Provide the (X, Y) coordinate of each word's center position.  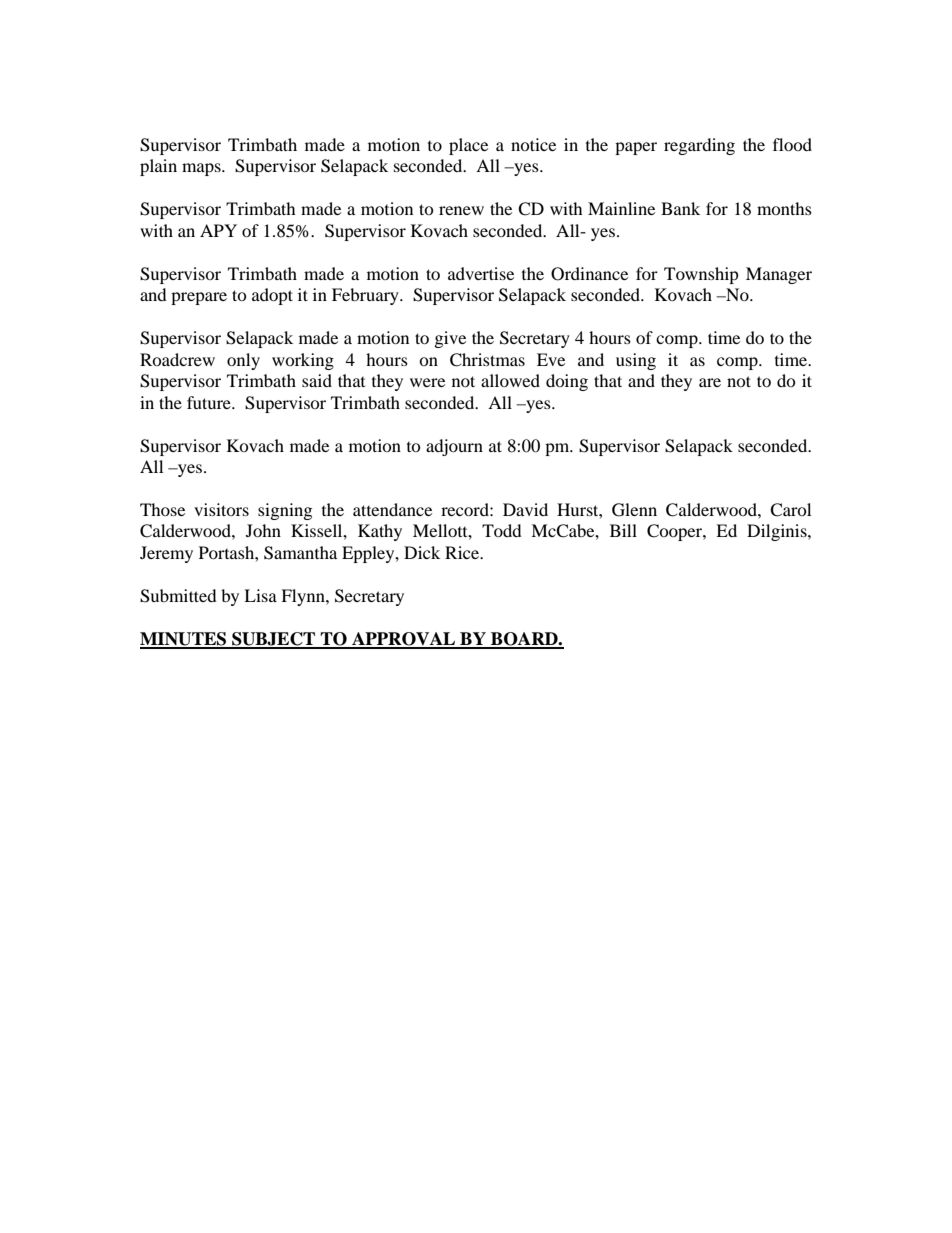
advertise (481, 273)
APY (218, 230)
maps (202, 169)
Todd (502, 530)
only (243, 361)
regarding (699, 146)
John (263, 530)
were (427, 382)
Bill (623, 530)
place (468, 146)
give (450, 339)
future (210, 402)
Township (701, 275)
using (636, 361)
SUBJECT (274, 640)
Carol (790, 510)
